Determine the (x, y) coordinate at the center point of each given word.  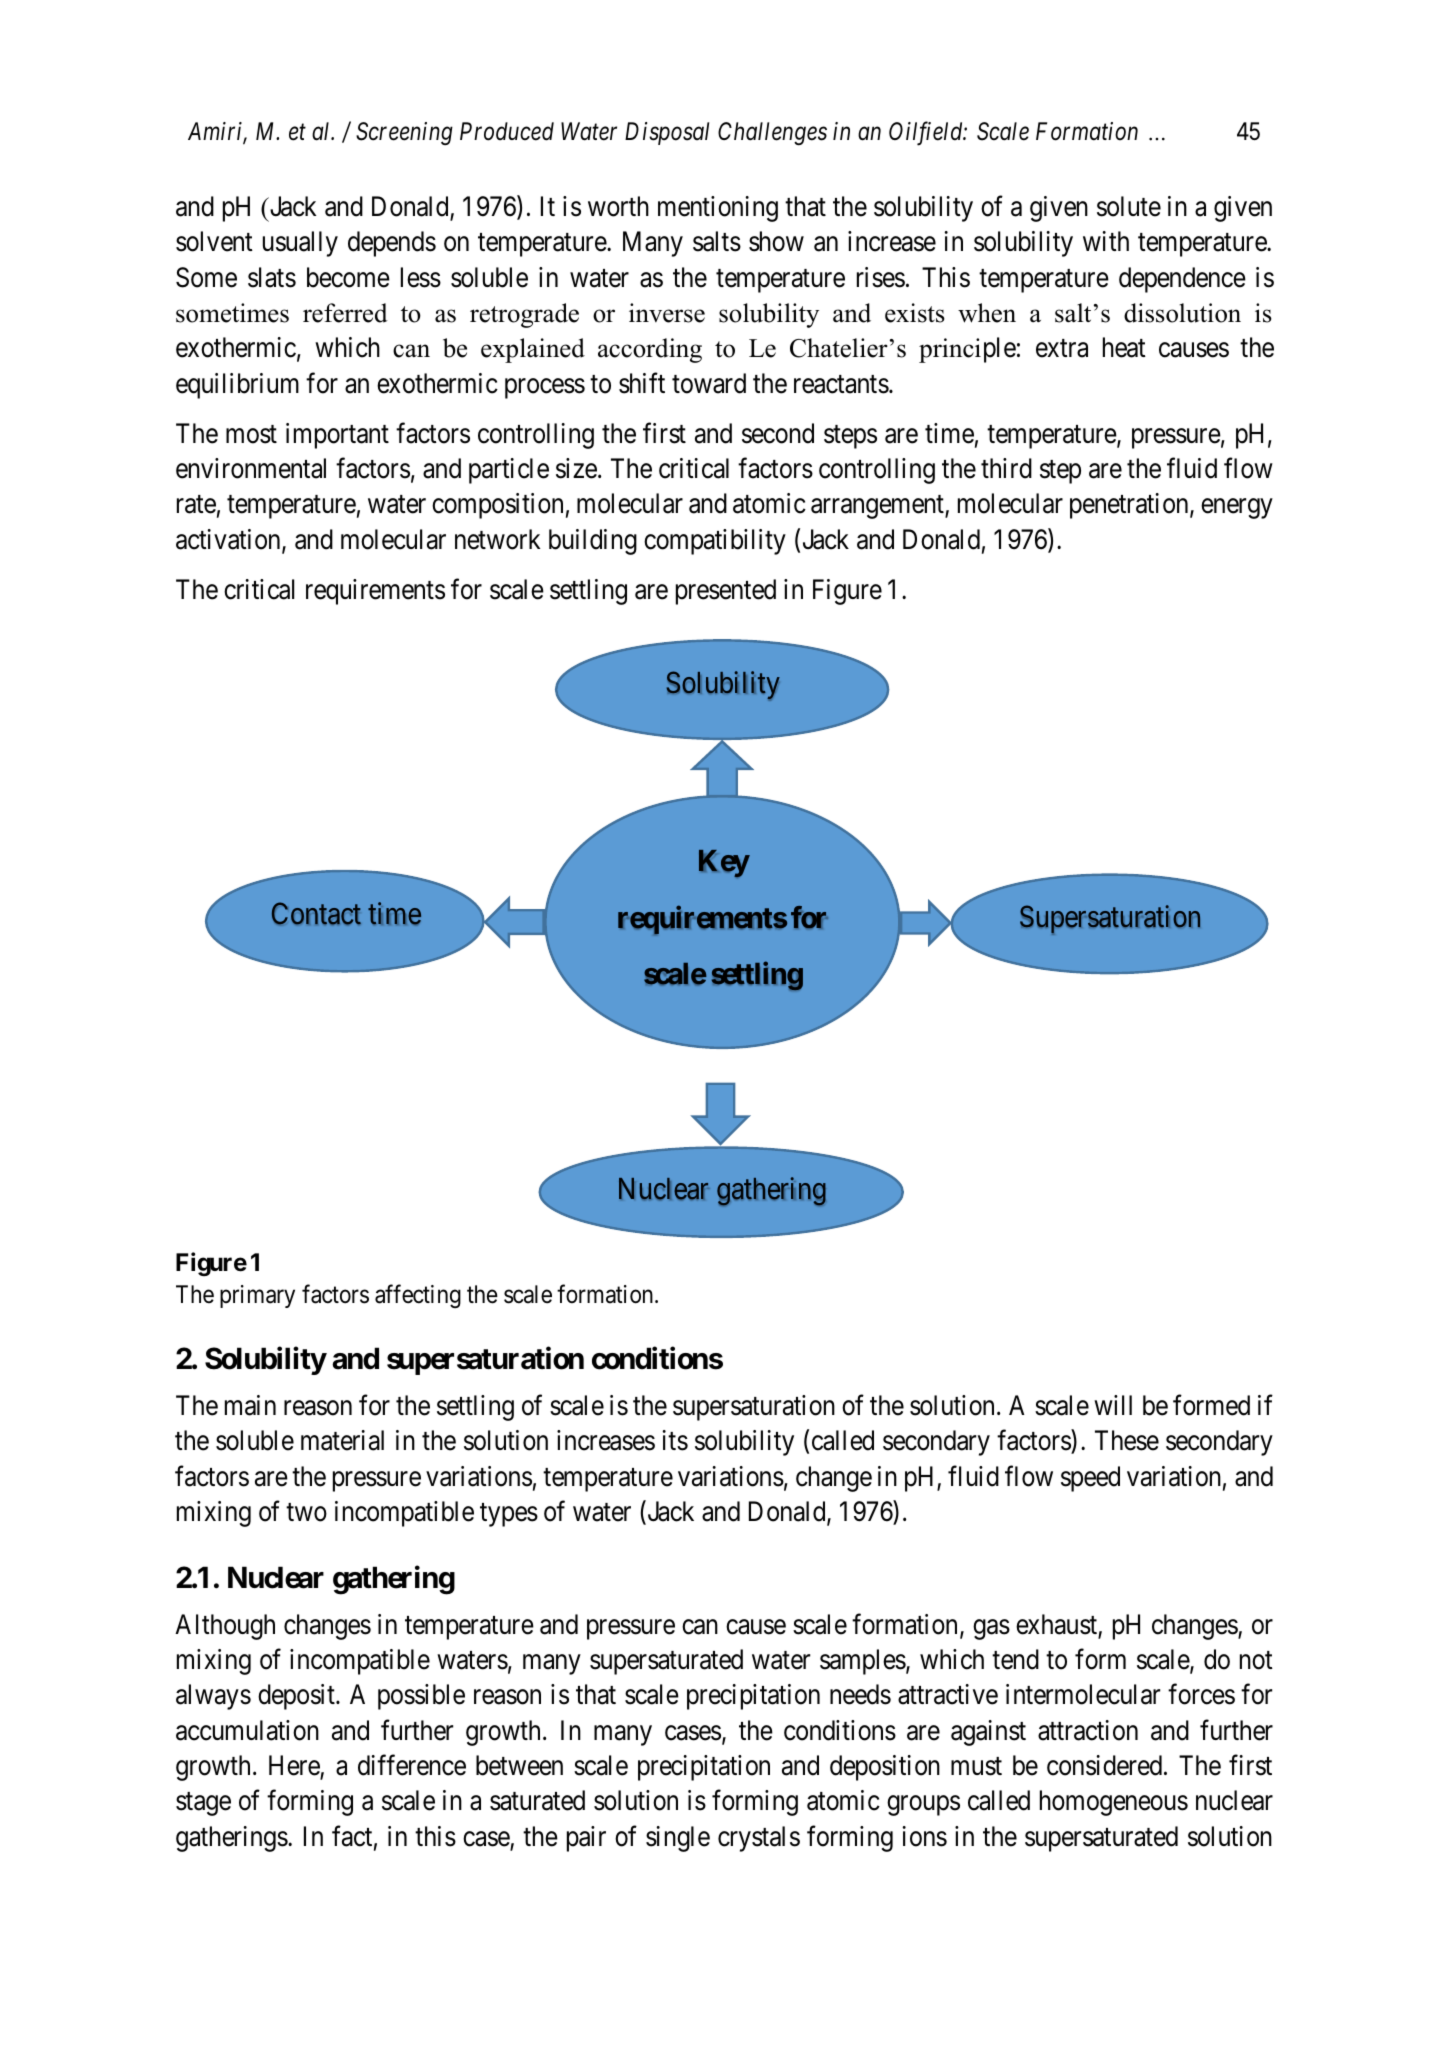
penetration (1130, 506)
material (342, 1440)
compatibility (715, 542)
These (1127, 1440)
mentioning (718, 209)
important (337, 436)
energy (1236, 509)
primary (257, 1296)
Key (724, 864)
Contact (316, 913)
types (509, 1515)
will (1113, 1405)
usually (300, 244)
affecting (418, 1296)
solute (1129, 206)
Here (295, 1766)
